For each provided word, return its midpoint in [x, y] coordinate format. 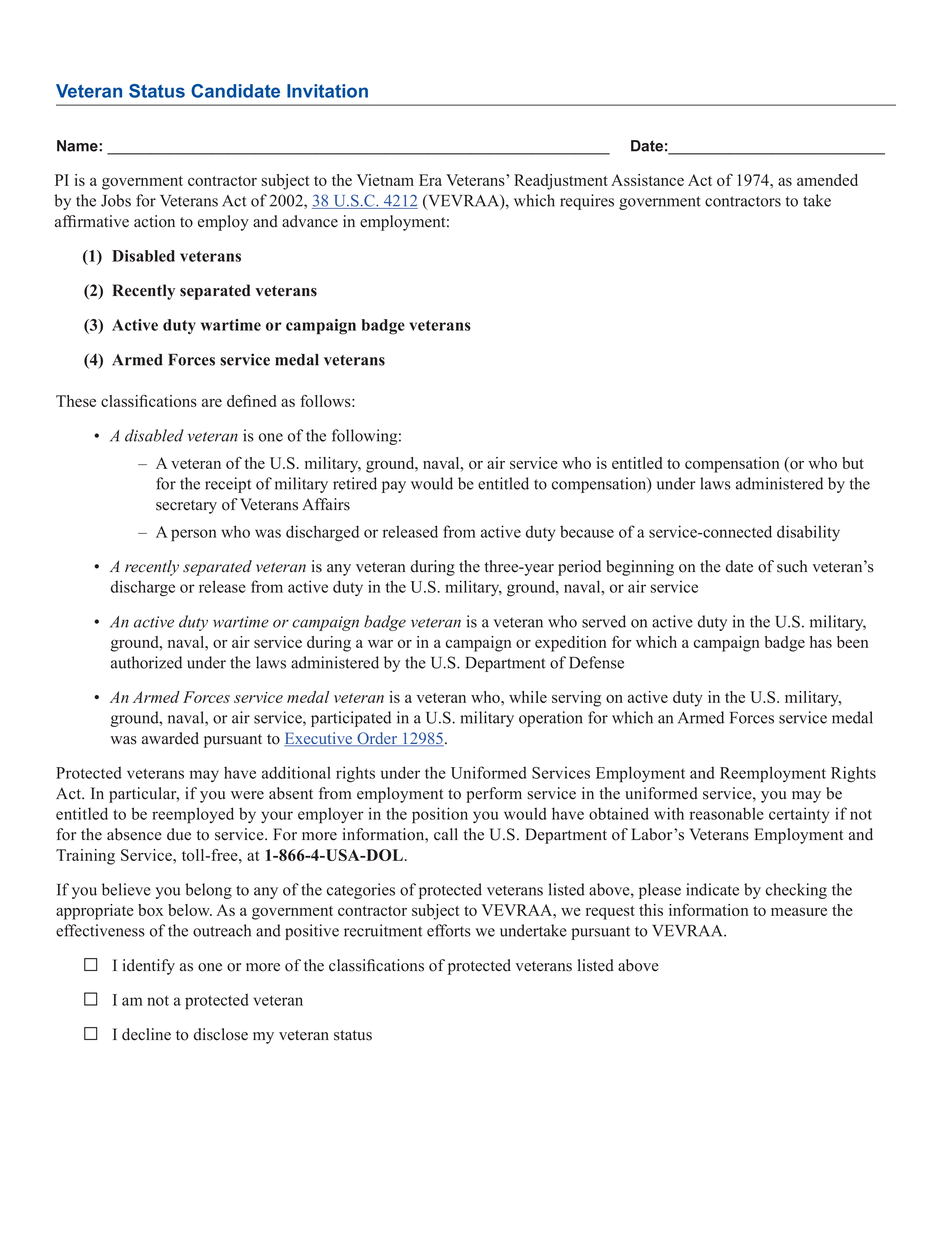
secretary [186, 507]
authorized [146, 662]
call [446, 834]
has [821, 642]
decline [146, 1034]
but [853, 463]
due [179, 834]
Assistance [647, 180]
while [528, 697]
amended [827, 180]
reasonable [727, 813]
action [154, 221]
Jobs [116, 200]
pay [394, 487]
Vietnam [385, 180]
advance [310, 221]
